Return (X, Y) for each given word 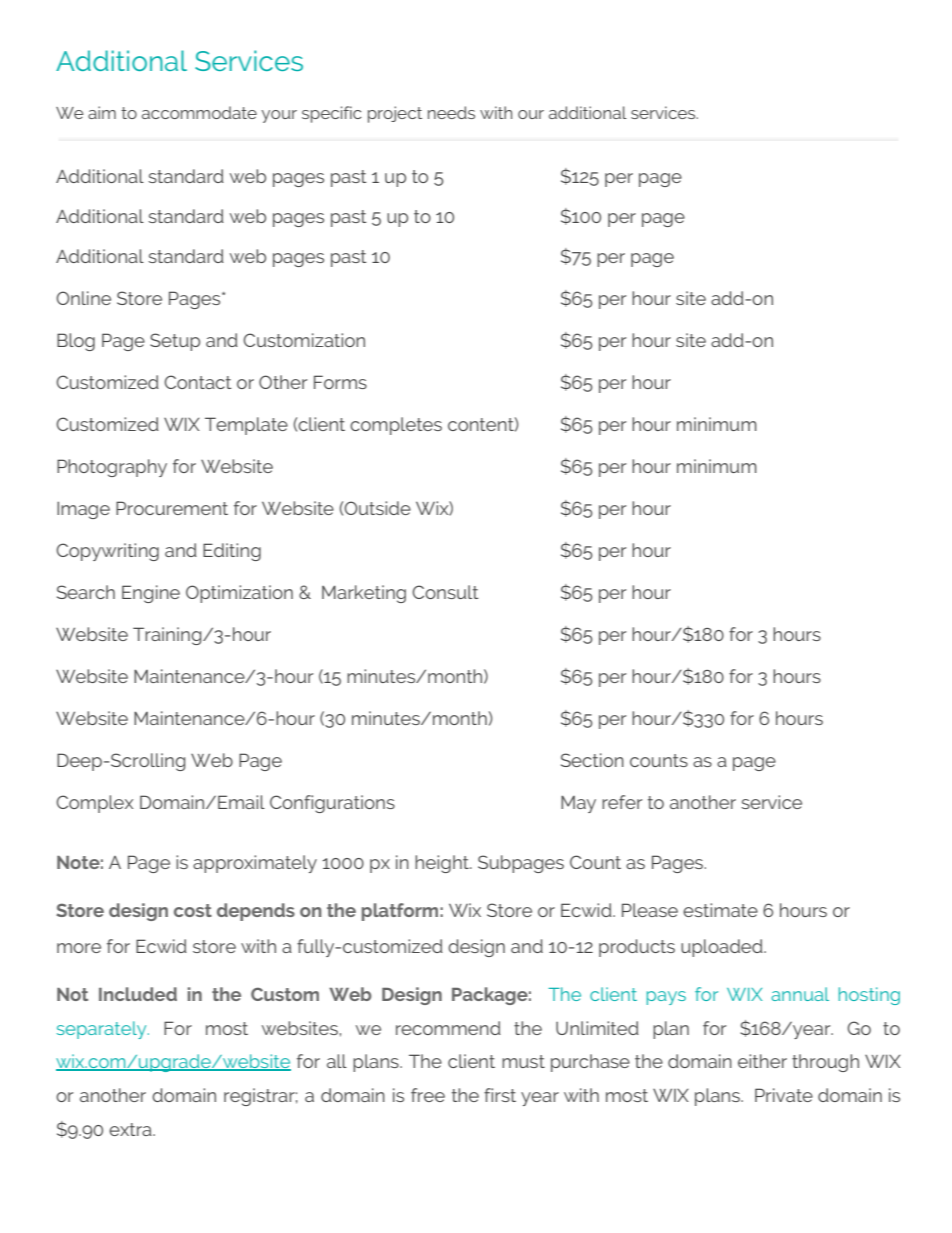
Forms (340, 382)
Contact (198, 382)
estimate (720, 910)
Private (784, 1095)
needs (451, 112)
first (500, 1095)
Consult (445, 592)
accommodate (199, 112)
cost (193, 910)
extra (131, 1129)
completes (396, 426)
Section (592, 760)
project (395, 114)
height (443, 864)
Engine (151, 594)
